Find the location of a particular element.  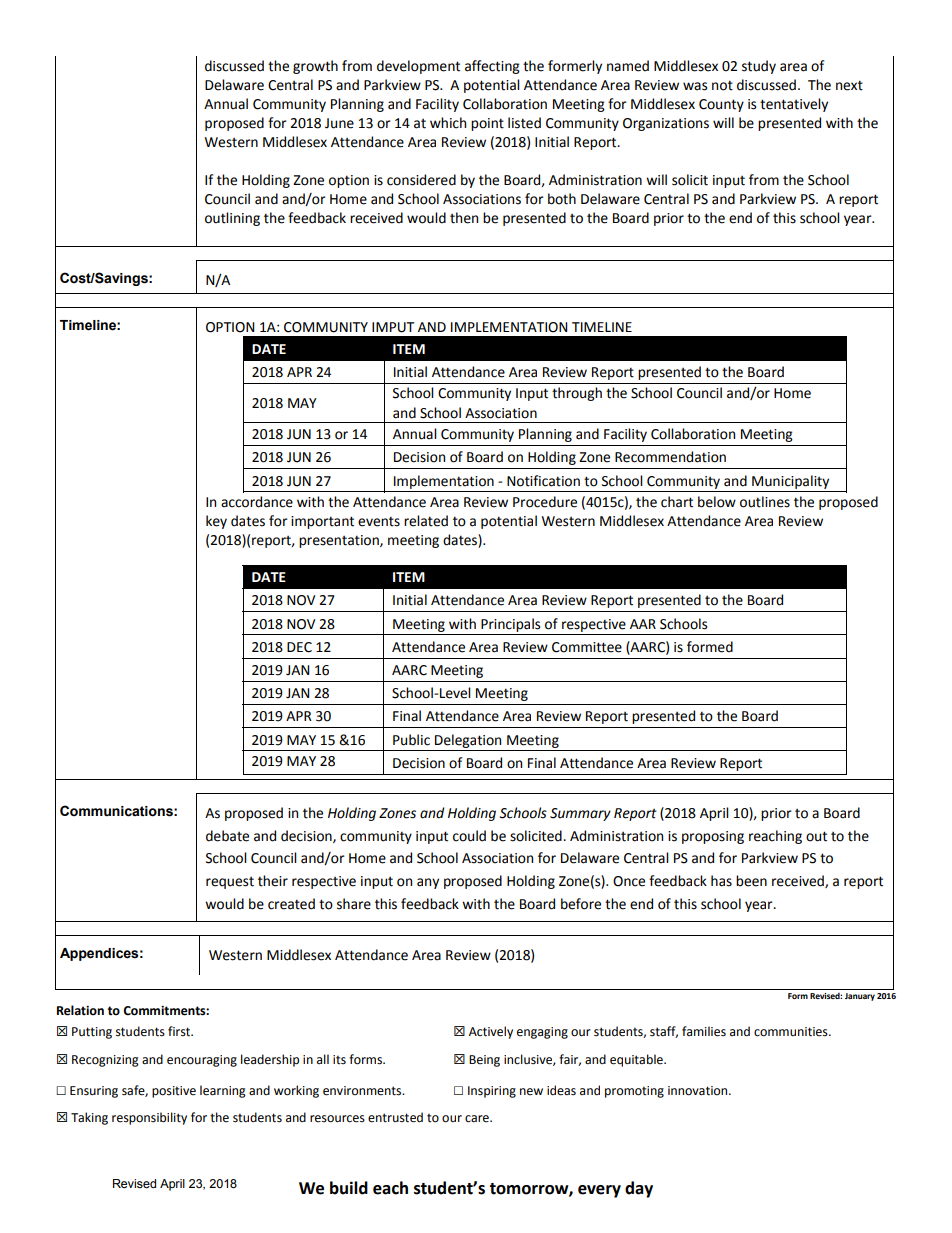

growth is located at coordinates (315, 67).
